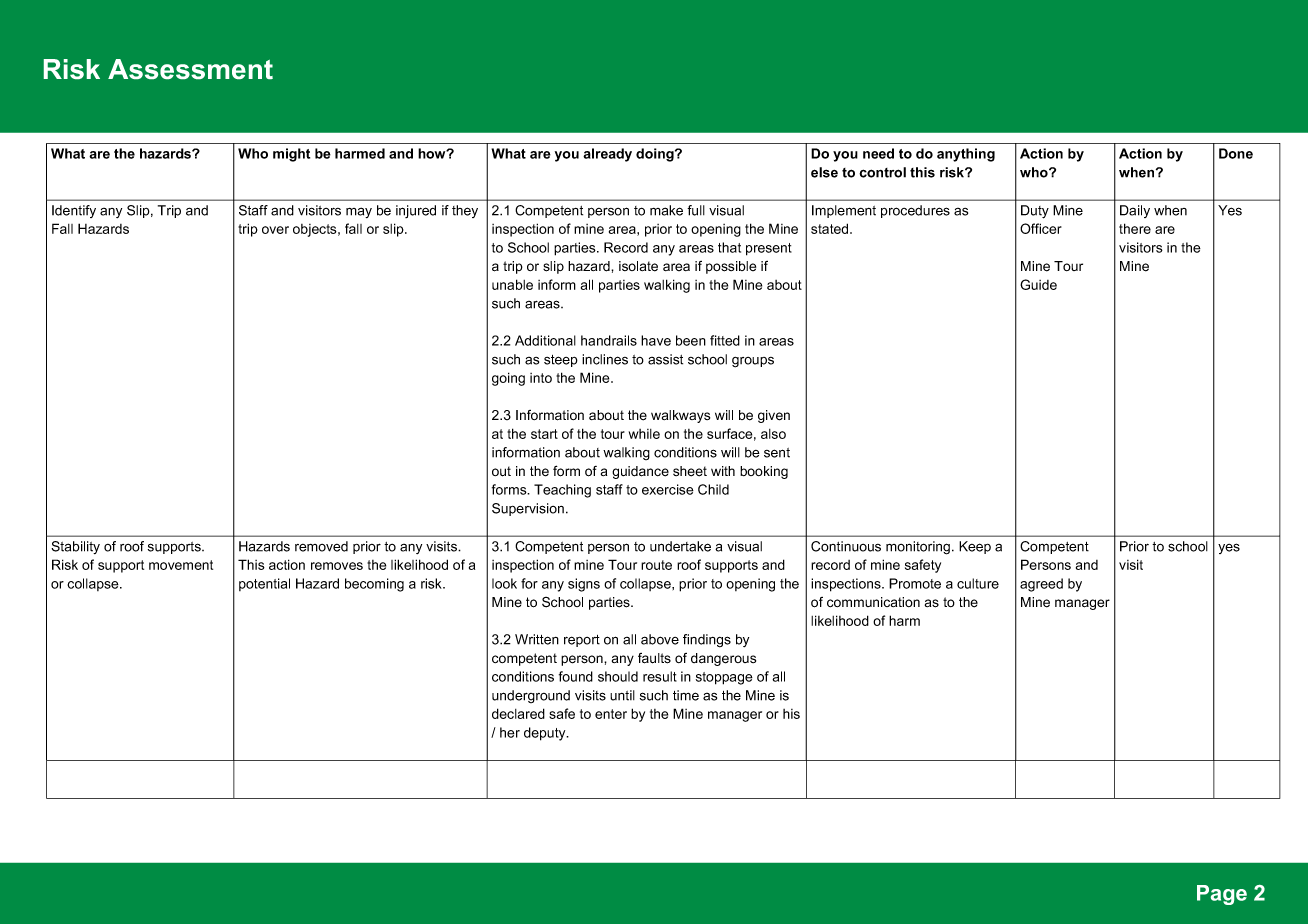 The image size is (1308, 924). I want to click on Guide, so click(1038, 284).
